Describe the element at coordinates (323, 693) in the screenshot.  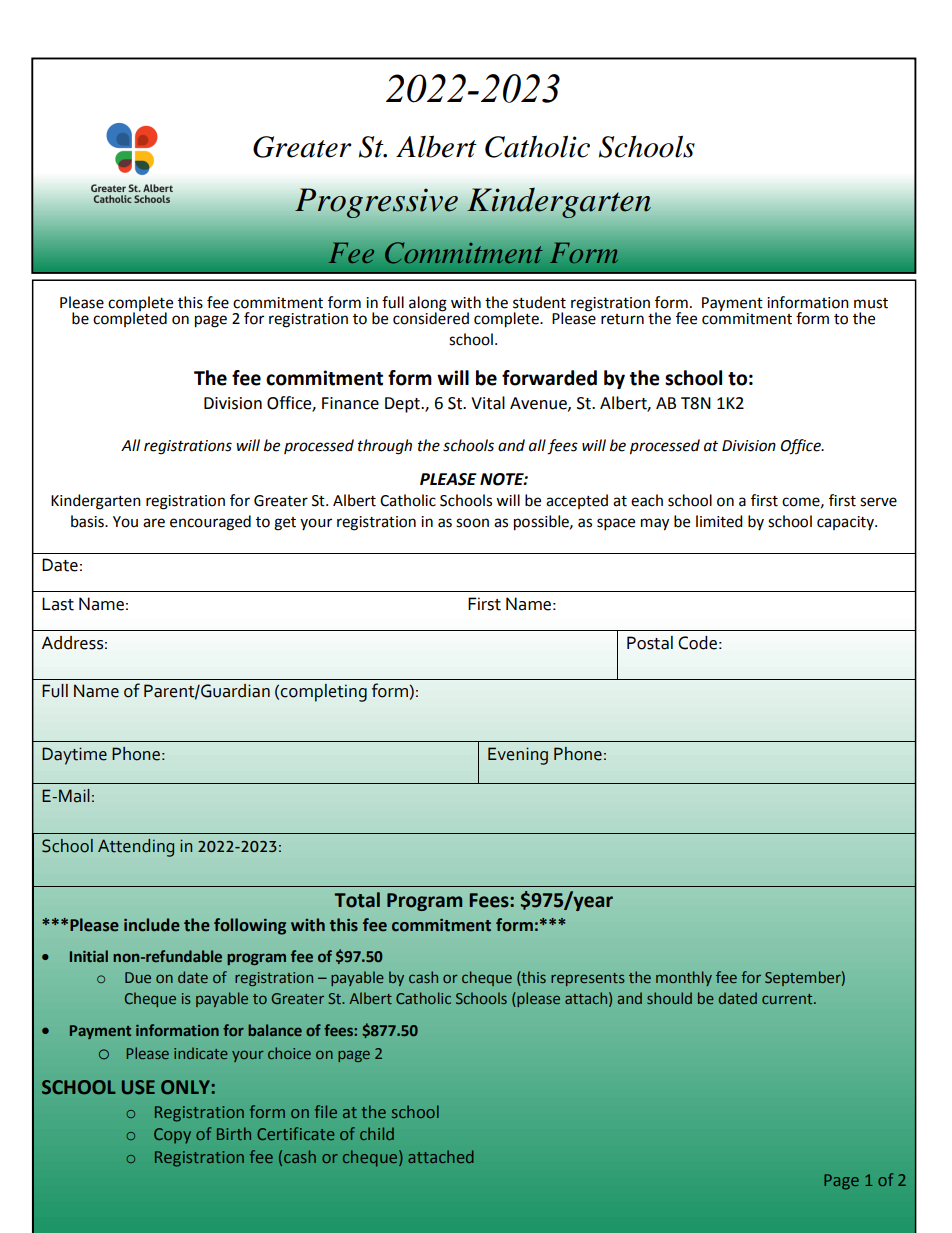
I see `completing` at that location.
